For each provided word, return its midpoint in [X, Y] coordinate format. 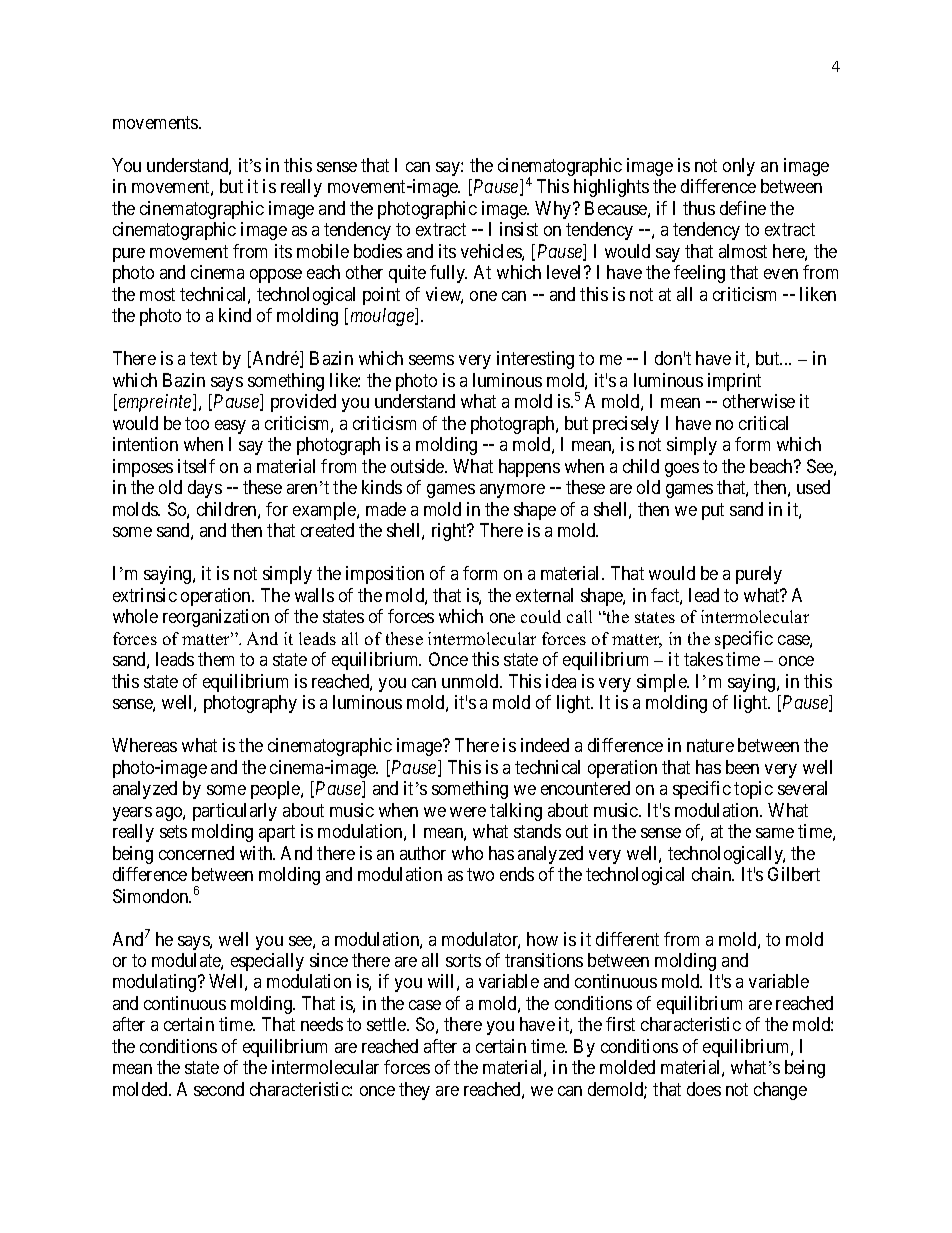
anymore [512, 491]
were [468, 812]
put [713, 511]
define [743, 208]
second [219, 1089]
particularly [235, 812]
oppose [276, 276]
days [205, 489]
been [742, 767]
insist [519, 229]
